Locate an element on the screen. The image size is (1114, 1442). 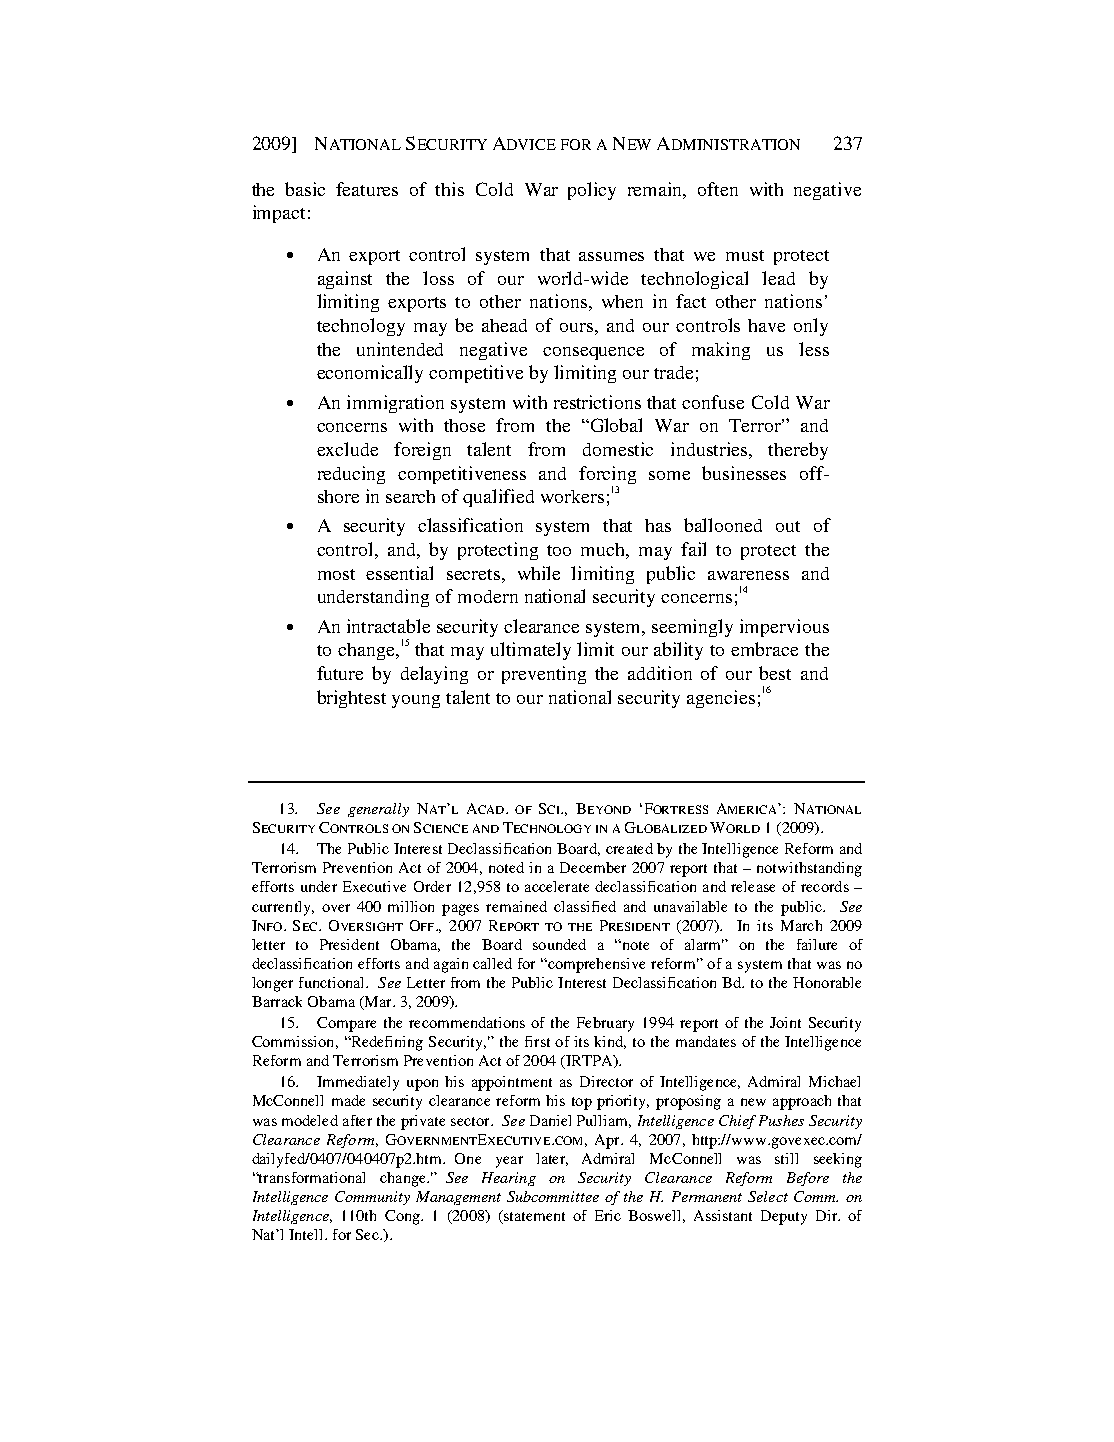
later is located at coordinates (552, 1159).
